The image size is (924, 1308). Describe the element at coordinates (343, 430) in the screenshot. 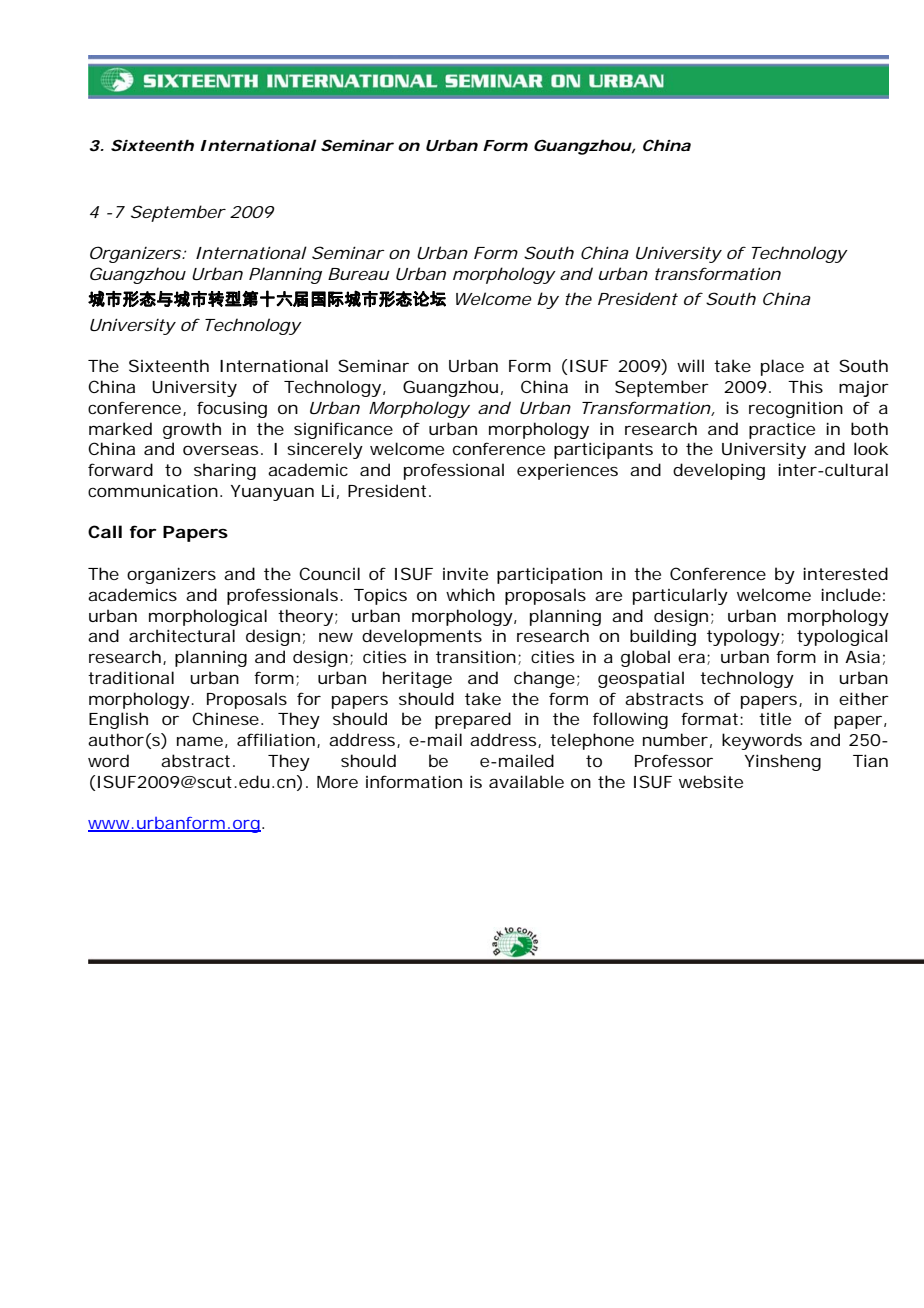

I see `significance` at that location.
